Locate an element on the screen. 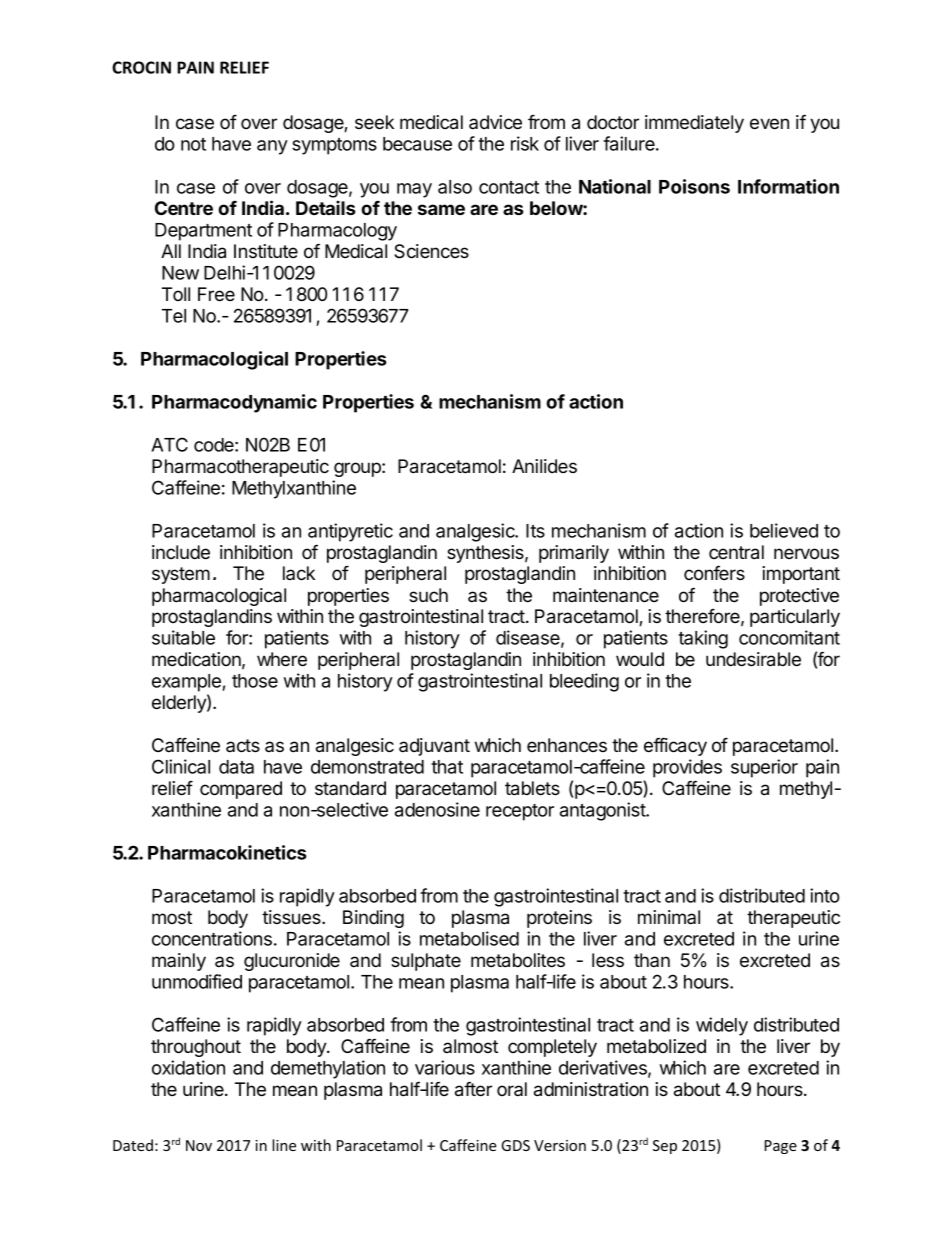 Image resolution: width=952 pixels, height=1233 pixels. Page is located at coordinates (781, 1147).
